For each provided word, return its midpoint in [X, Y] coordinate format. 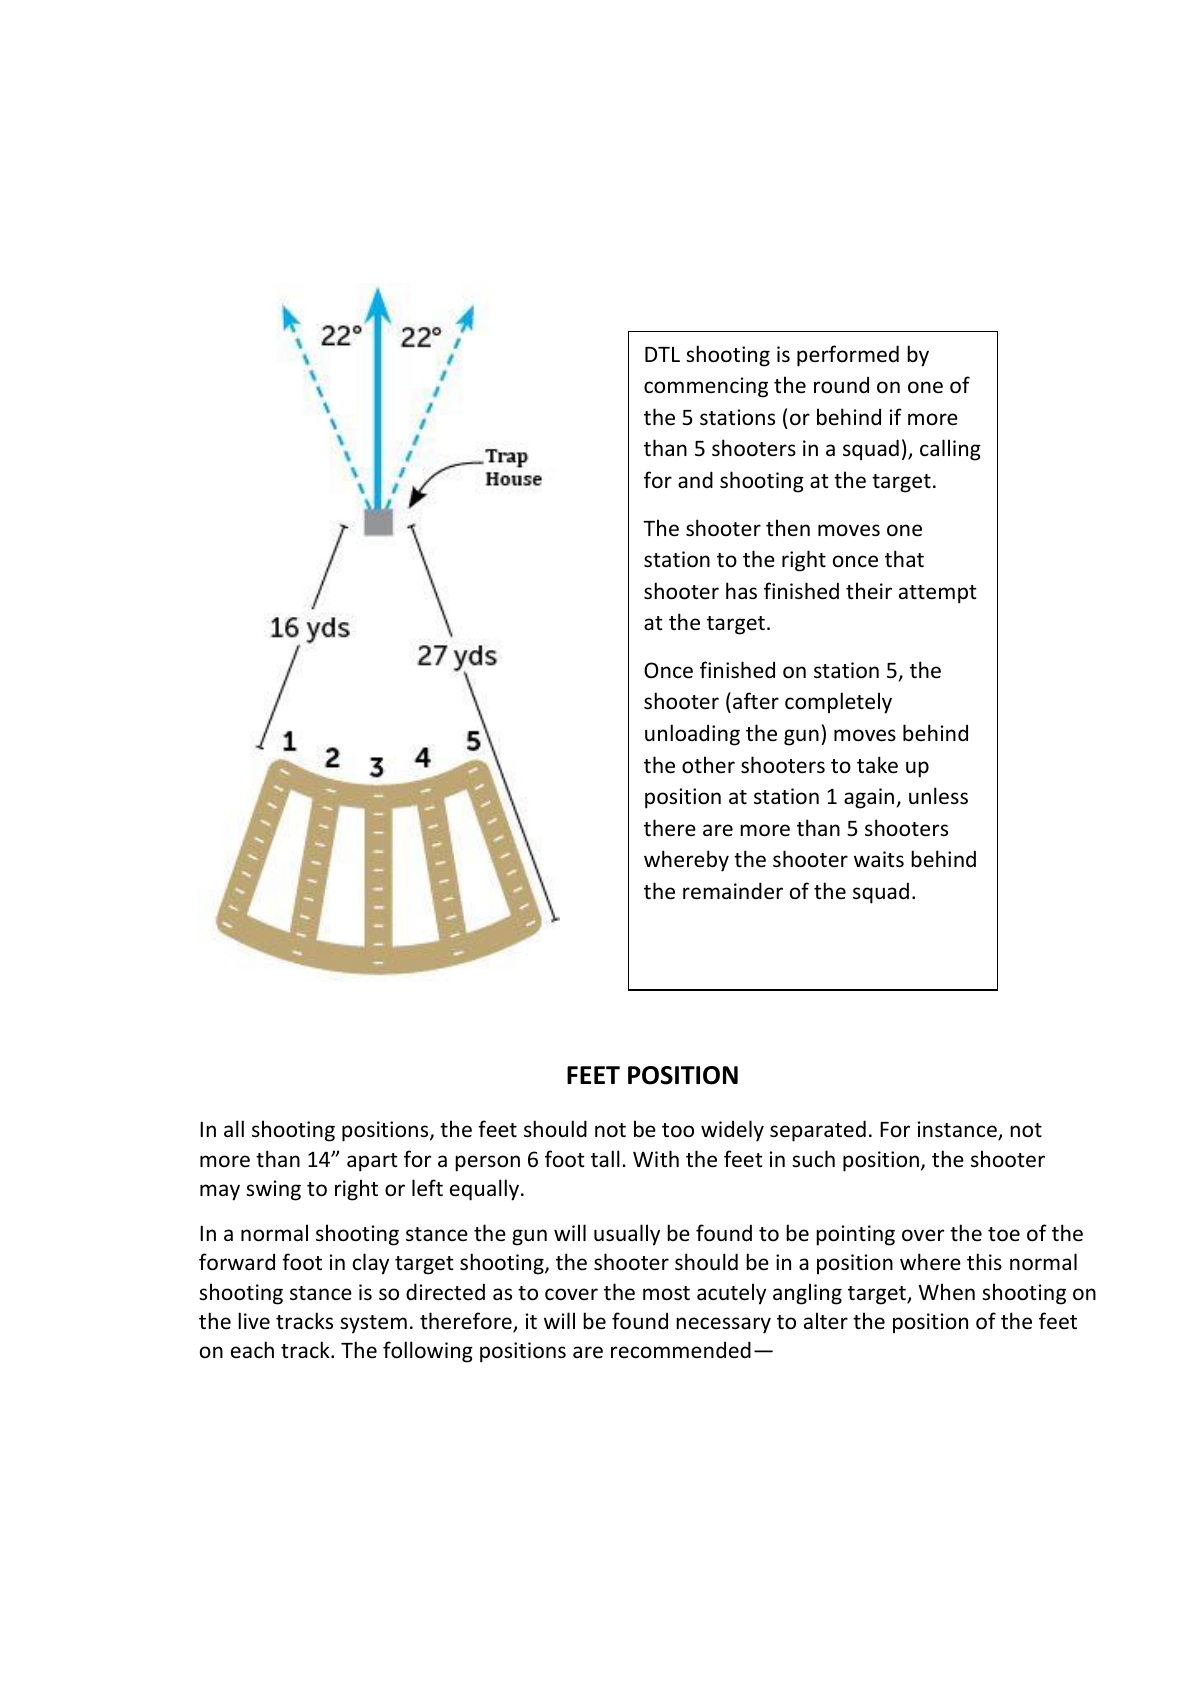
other [708, 765]
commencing [706, 387]
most [666, 1293]
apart [372, 1162]
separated [818, 1131]
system [373, 1324]
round [841, 385]
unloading [692, 735]
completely [838, 703]
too [678, 1130]
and [695, 479]
